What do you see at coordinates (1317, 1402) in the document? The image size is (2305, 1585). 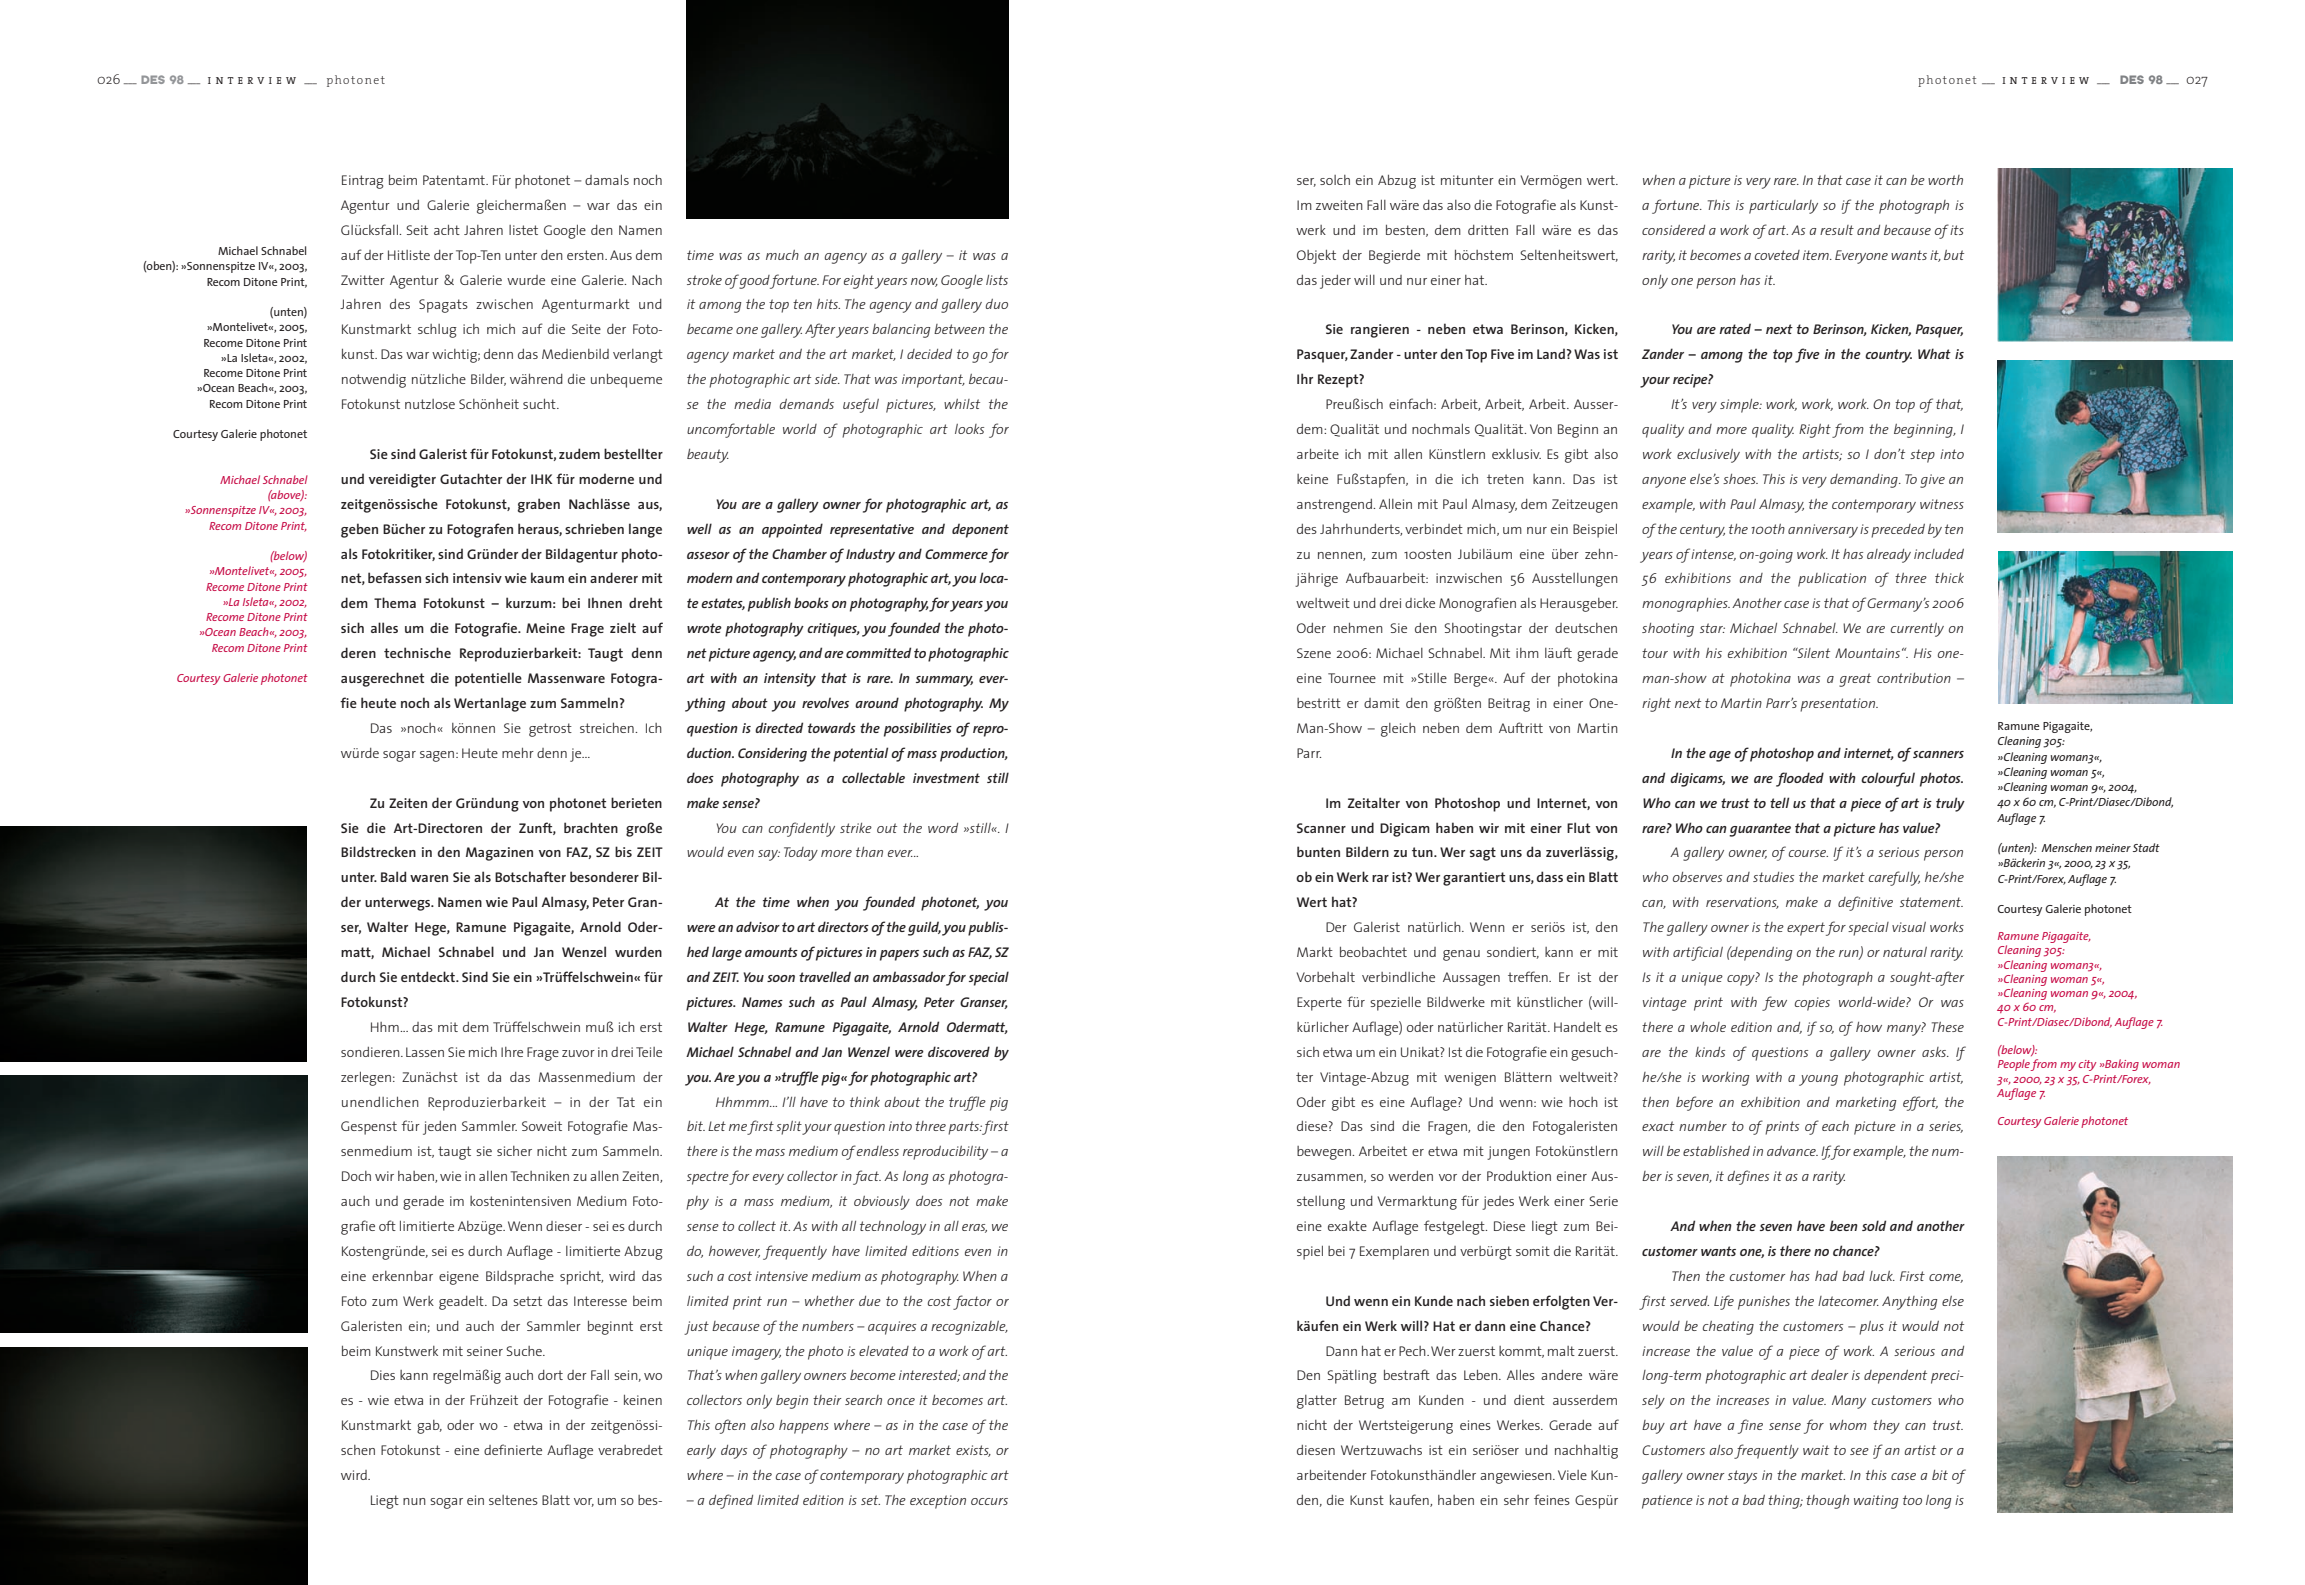 I see `glatter` at bounding box center [1317, 1402].
